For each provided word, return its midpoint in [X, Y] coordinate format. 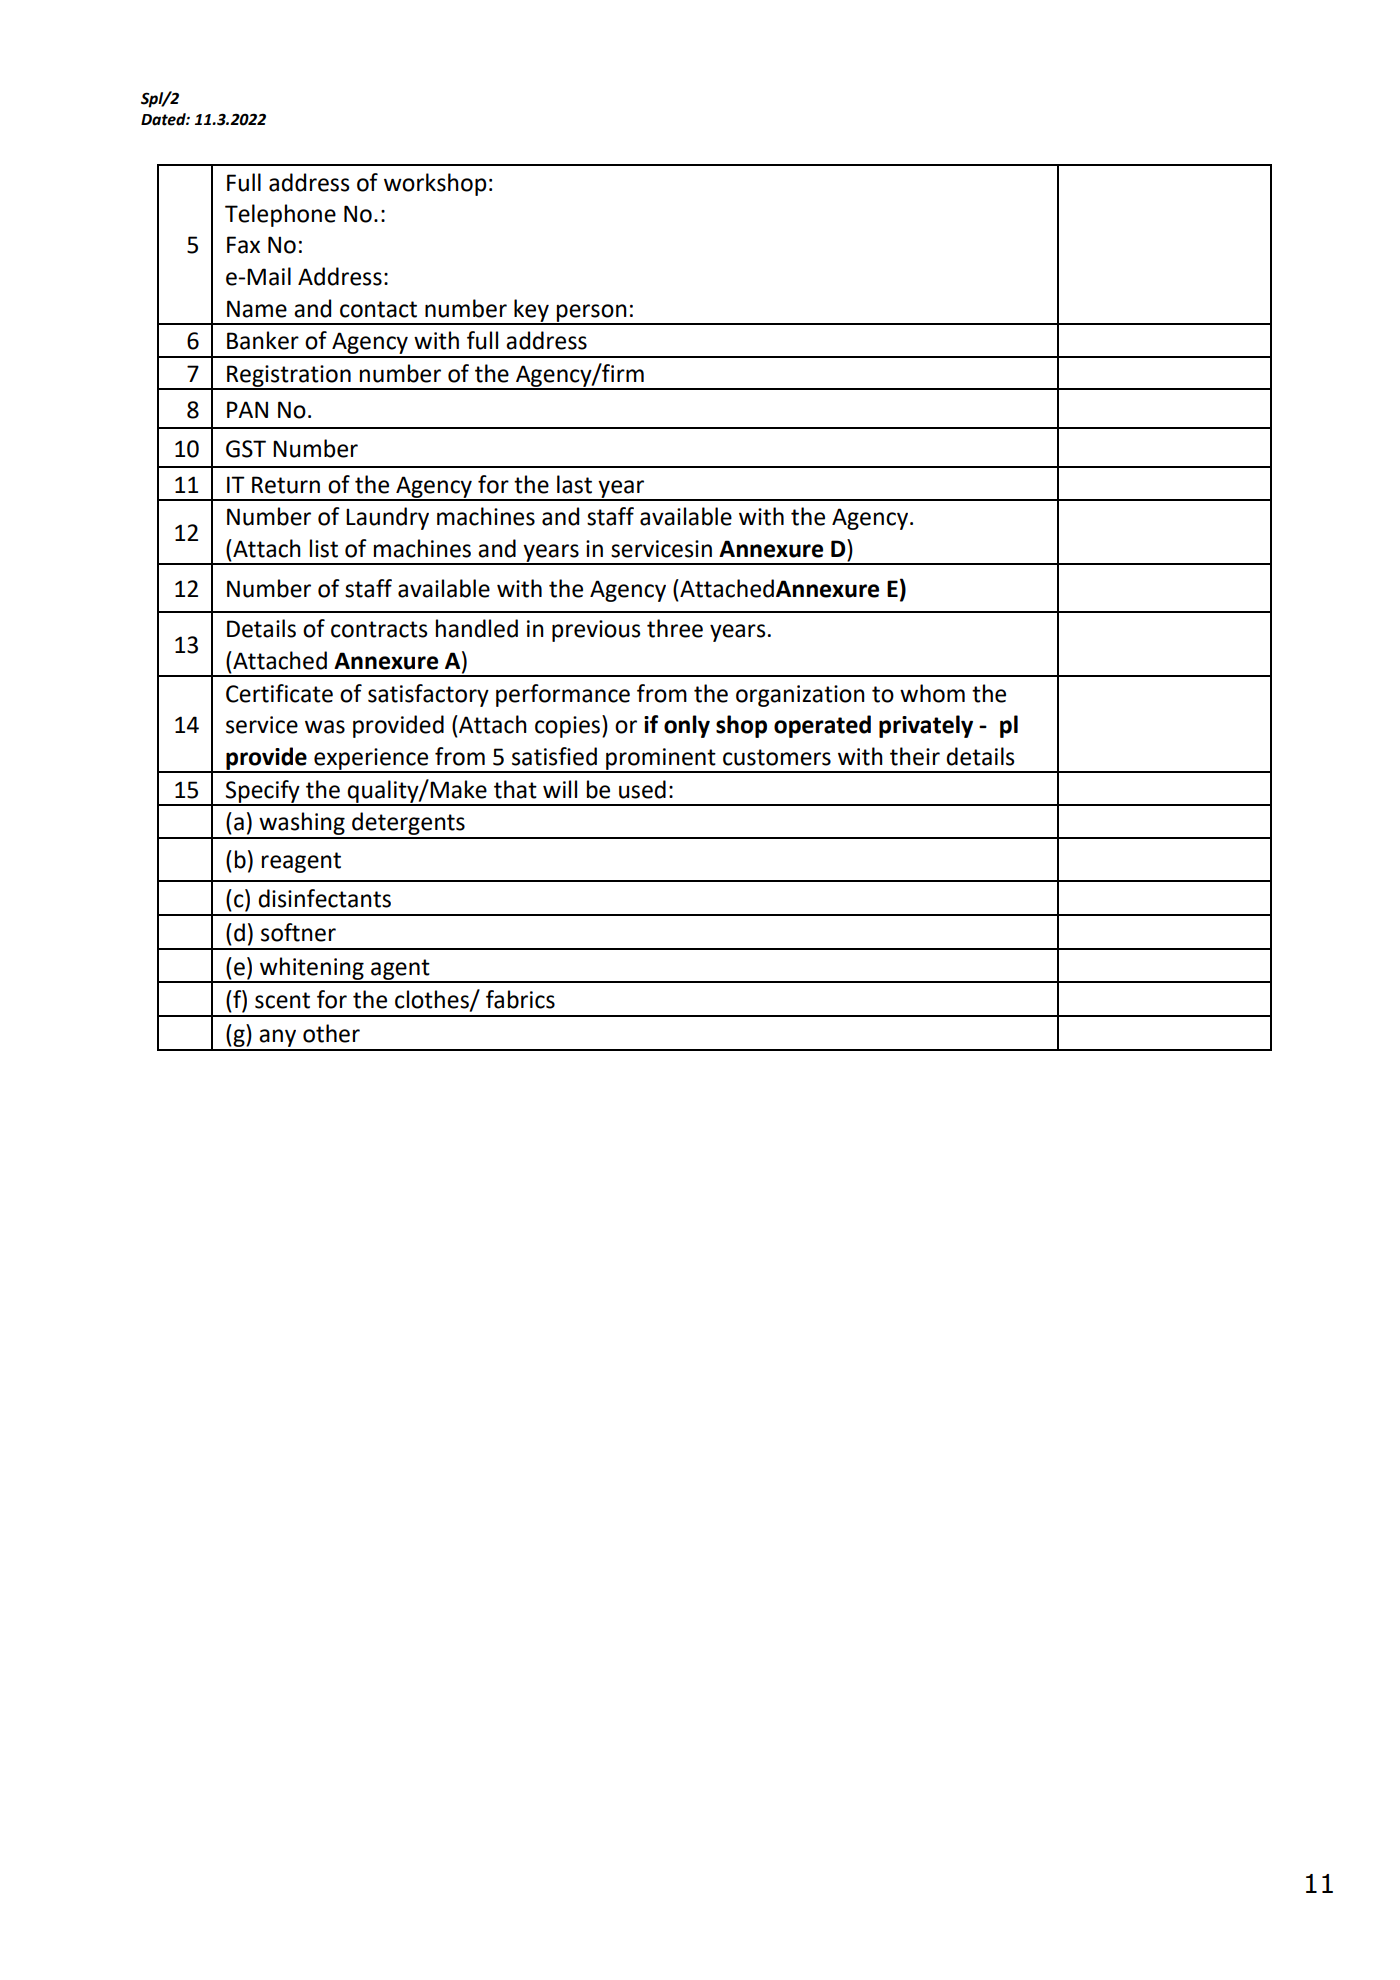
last [574, 484]
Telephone [280, 215]
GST [246, 449]
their [915, 756]
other [331, 1033]
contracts [379, 629]
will [560, 789]
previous [596, 631]
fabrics [520, 999]
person [592, 314]
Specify [263, 792]
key [531, 311]
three [675, 628]
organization [800, 696]
